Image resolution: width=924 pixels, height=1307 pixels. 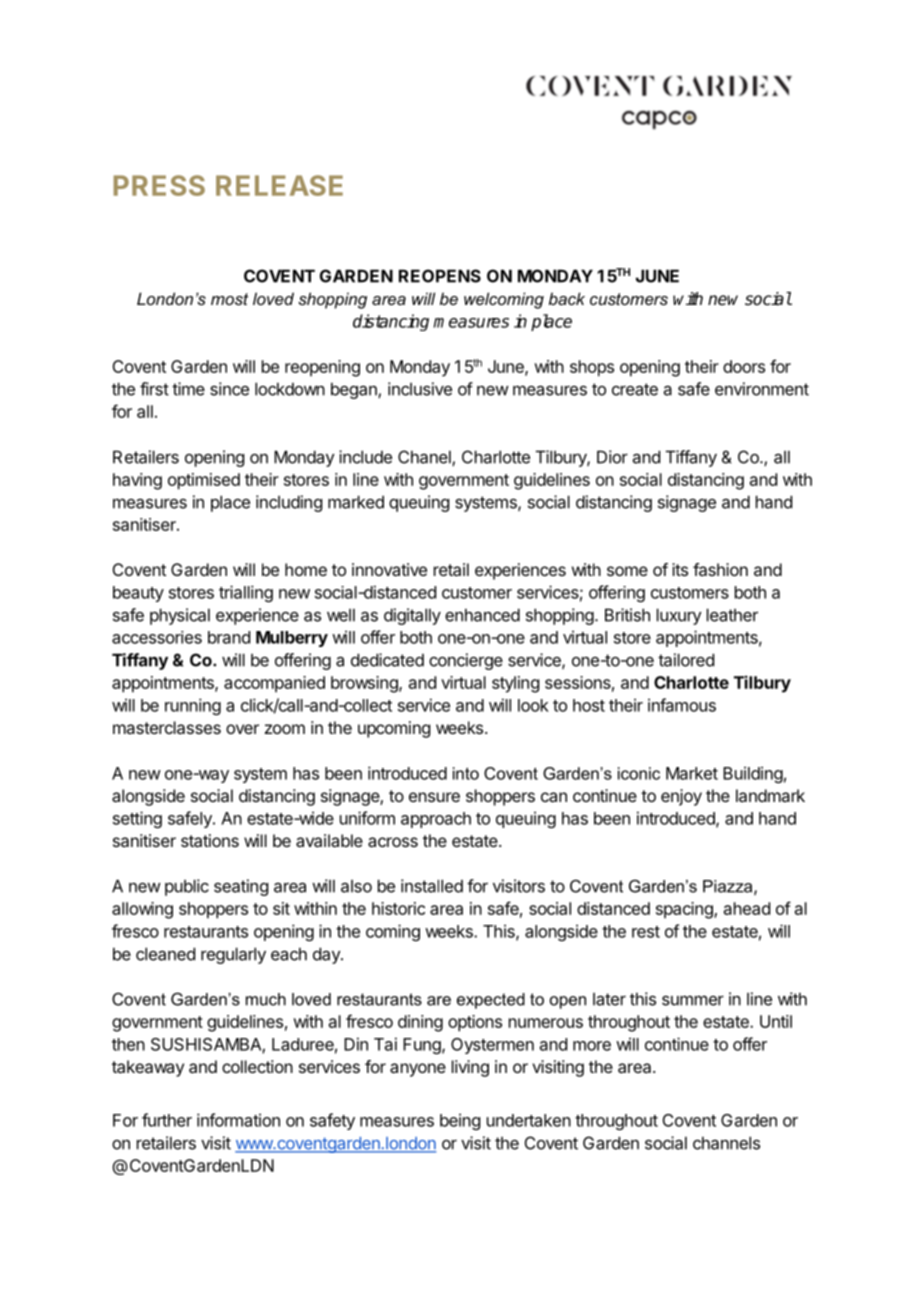 What do you see at coordinates (635, 389) in the image?
I see `create` at bounding box center [635, 389].
